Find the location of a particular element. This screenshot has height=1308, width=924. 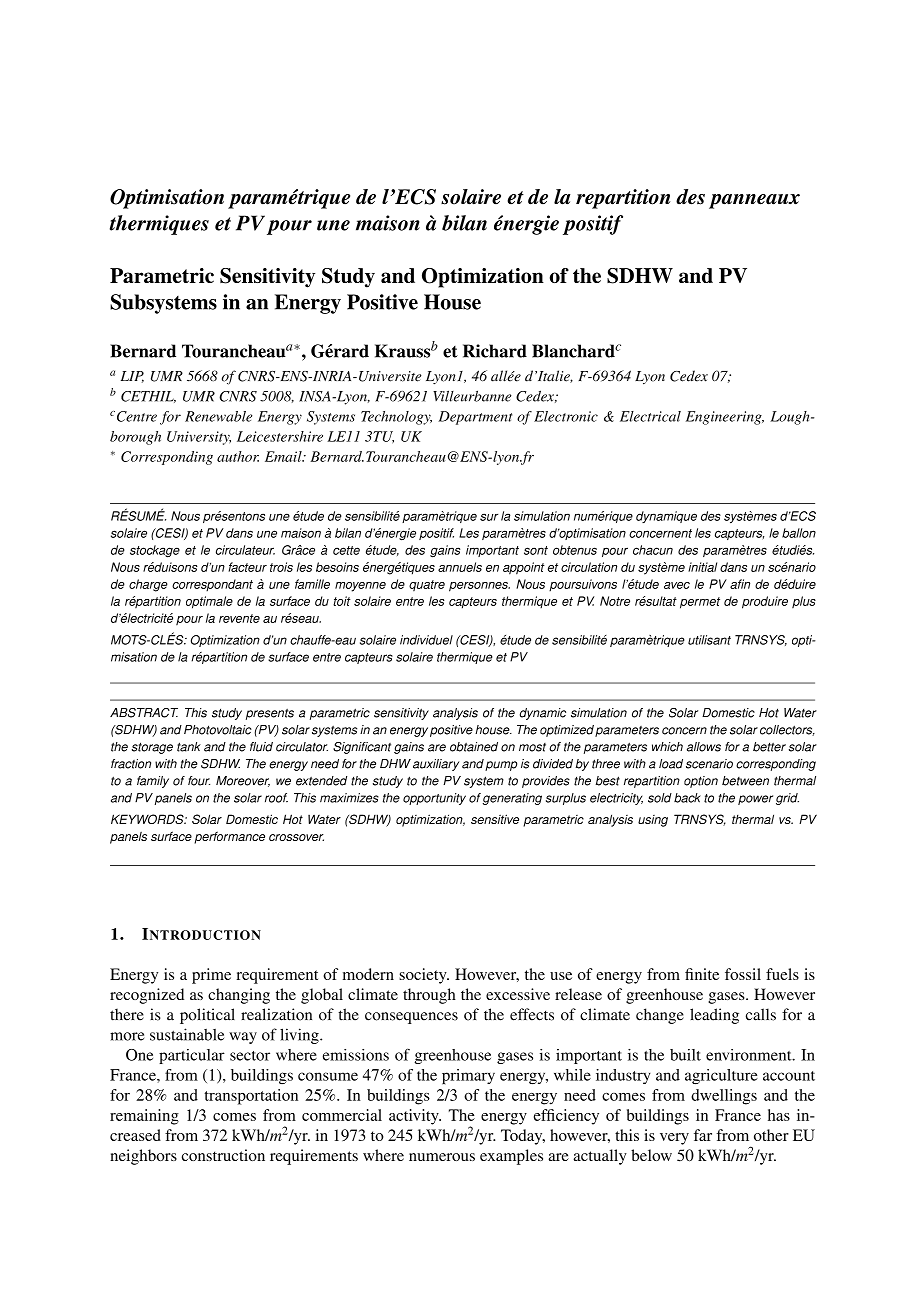

Engineering is located at coordinates (725, 418).
